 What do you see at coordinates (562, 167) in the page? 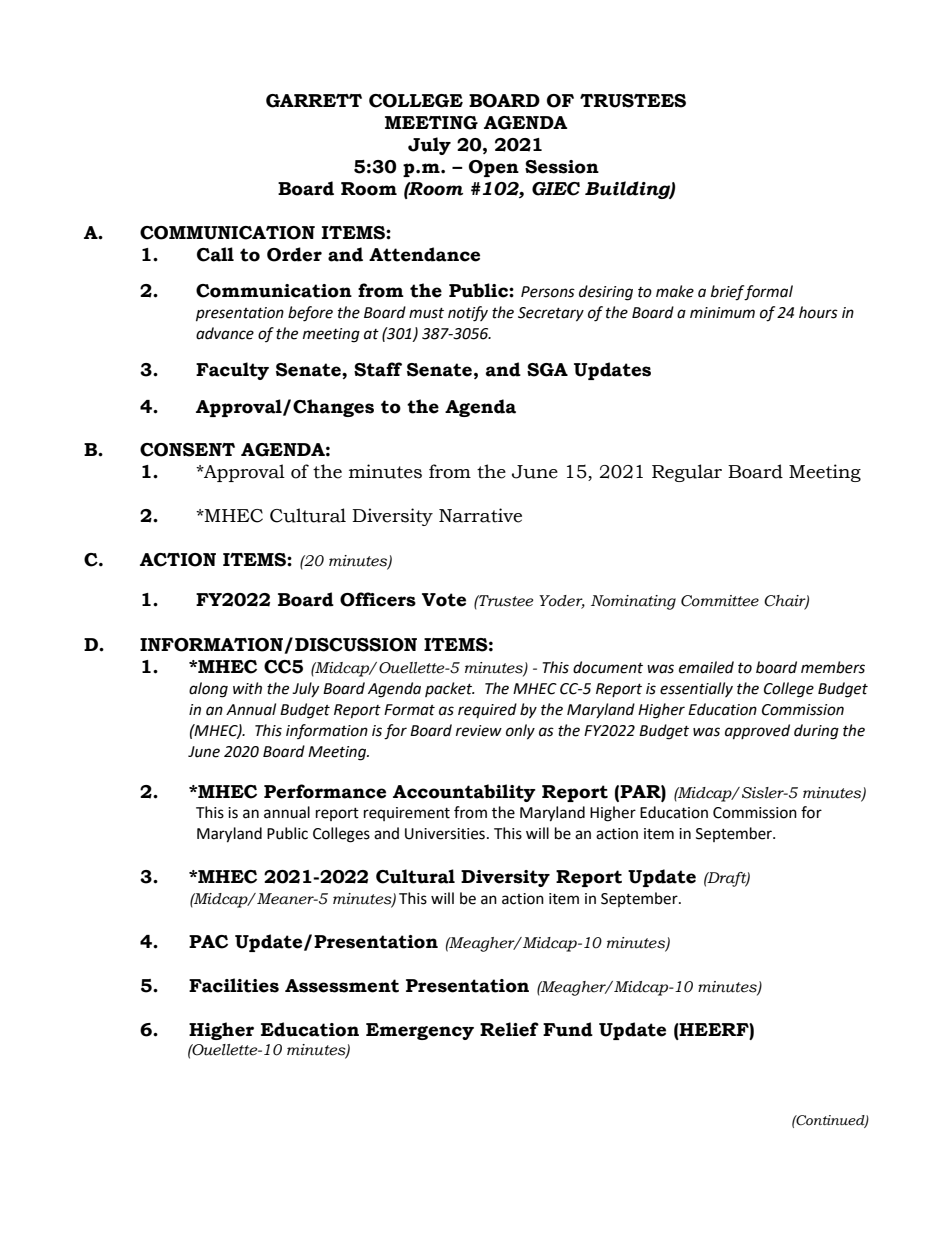
I see `Session` at bounding box center [562, 167].
